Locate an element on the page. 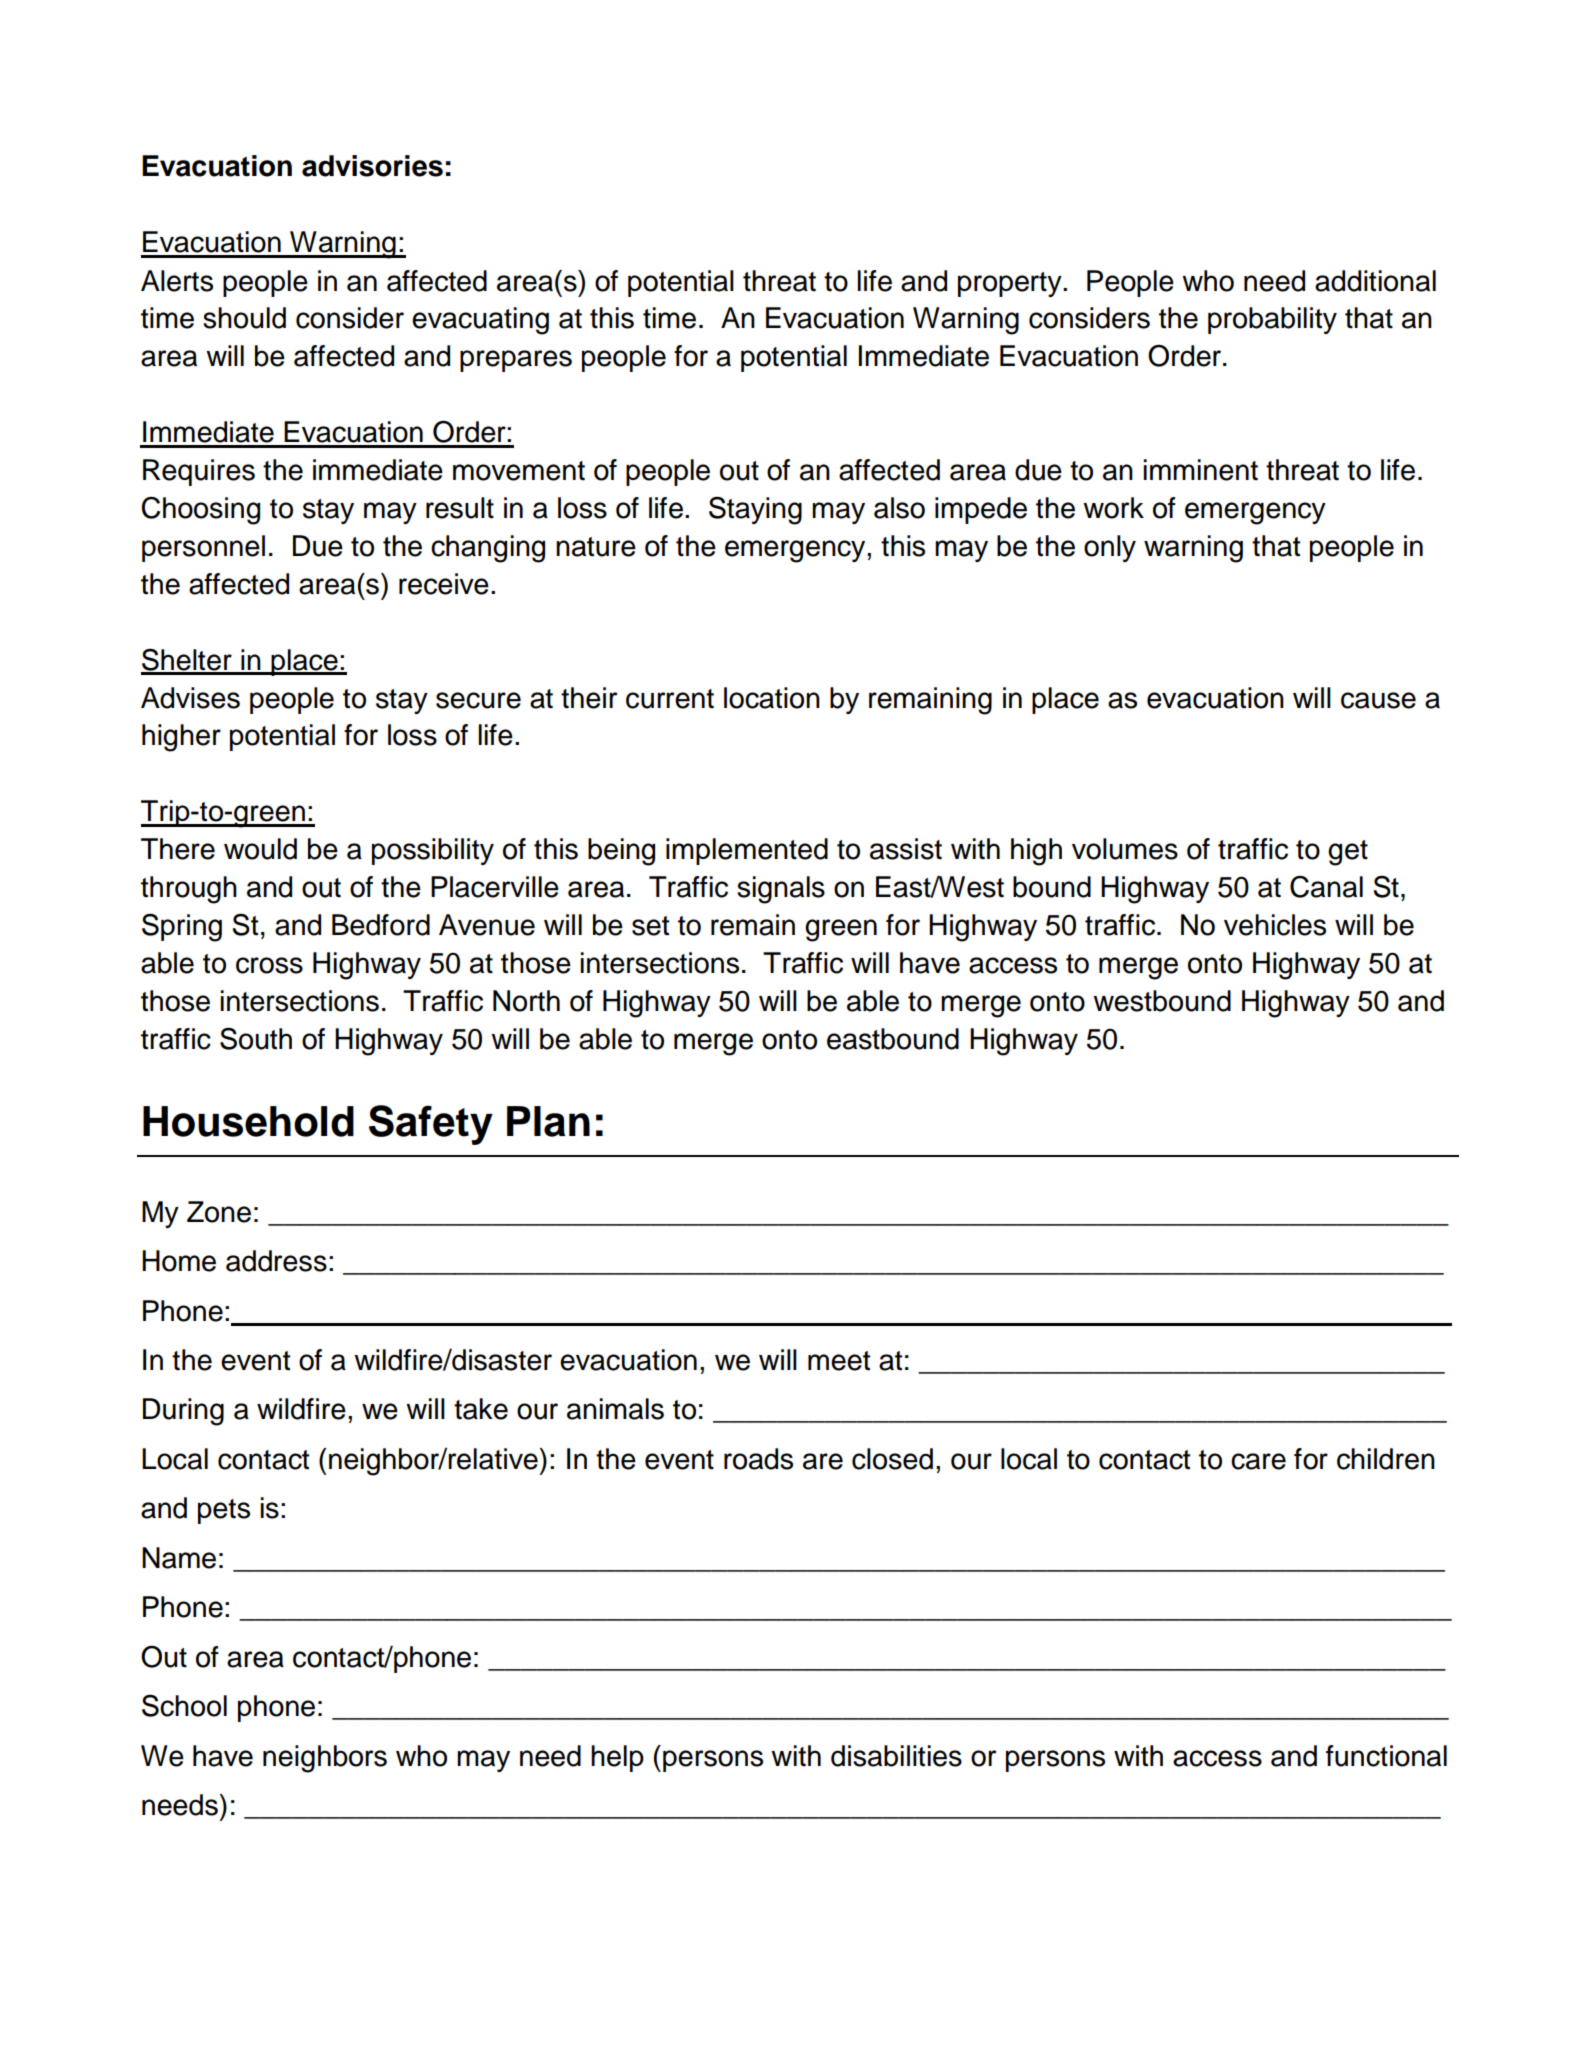 Image resolution: width=1595 pixels, height=2064 pixels. advisories is located at coordinates (372, 166).
